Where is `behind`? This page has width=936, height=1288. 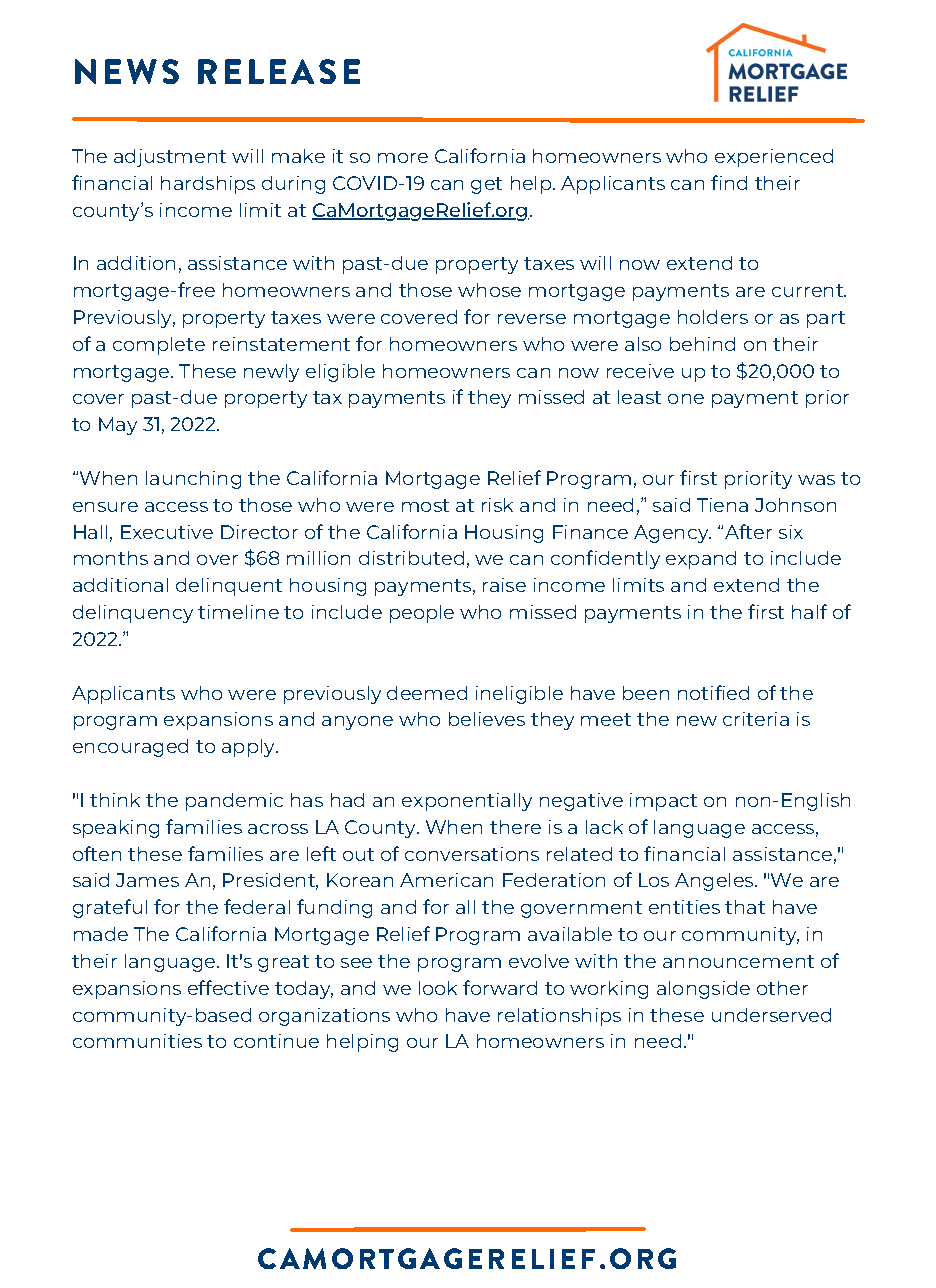
behind is located at coordinates (702, 344).
